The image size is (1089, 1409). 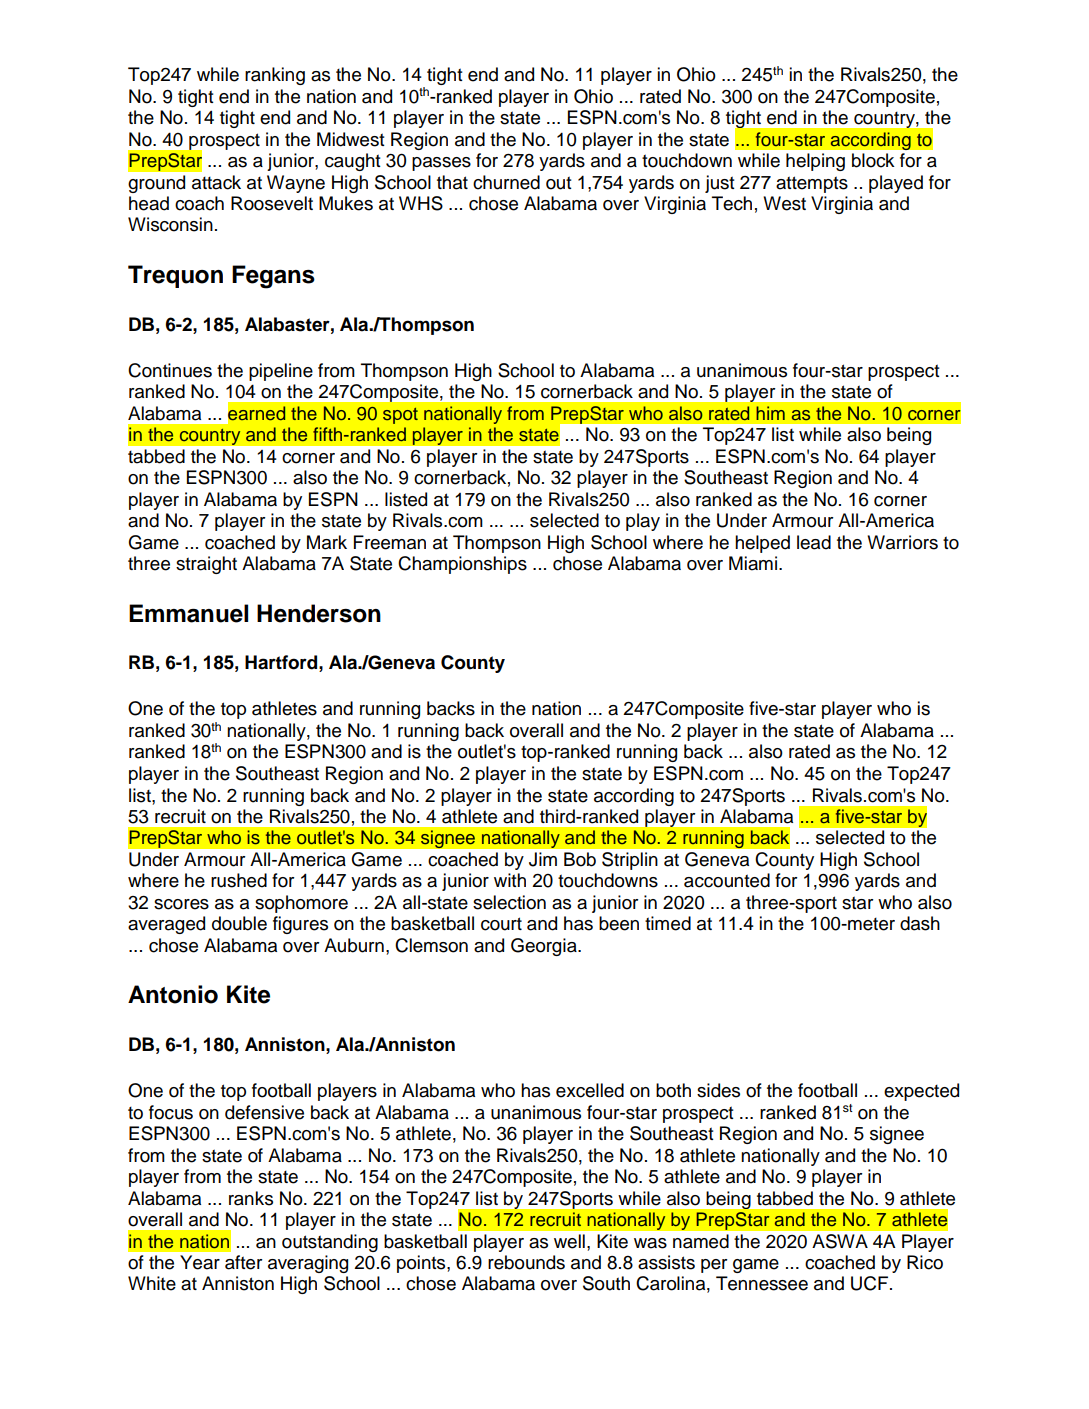 What do you see at coordinates (462, 565) in the screenshot?
I see `Championships` at bounding box center [462, 565].
